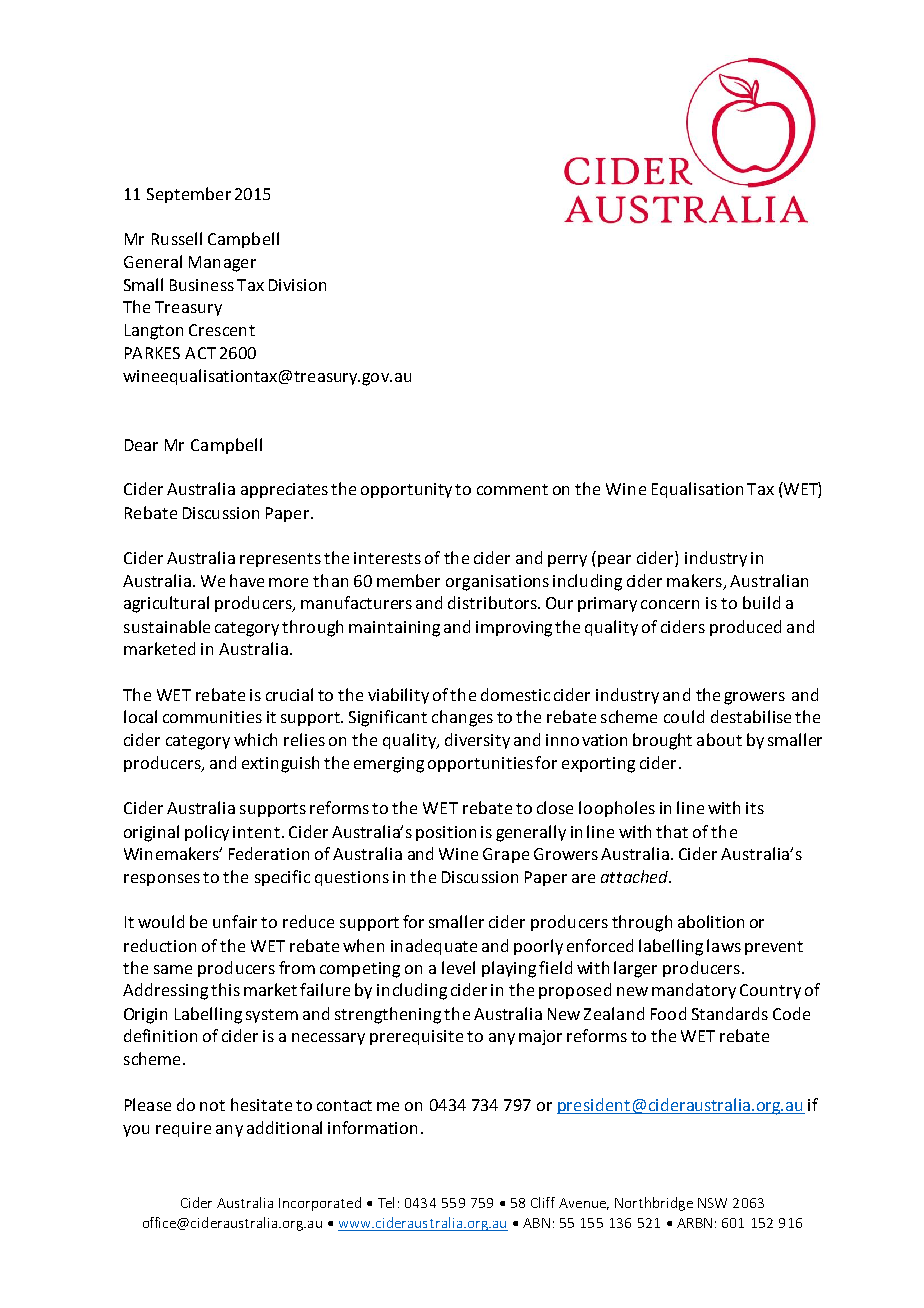 The height and width of the screenshot is (1308, 924). Describe the element at coordinates (614, 561) in the screenshot. I see `pear` at that location.
